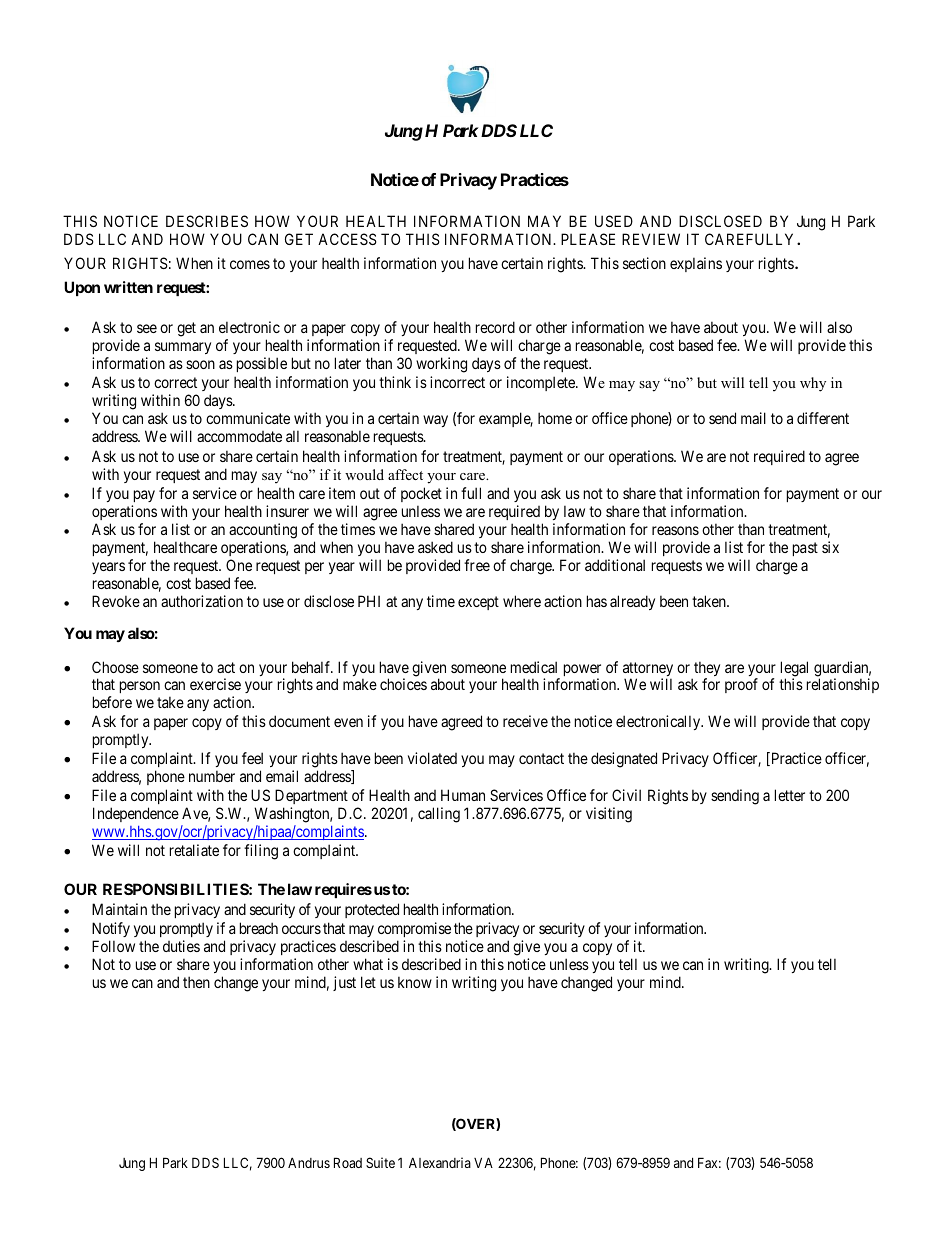 This screenshot has height=1233, width=952. What do you see at coordinates (347, 239) in the screenshot?
I see `ACCESS` at bounding box center [347, 239].
